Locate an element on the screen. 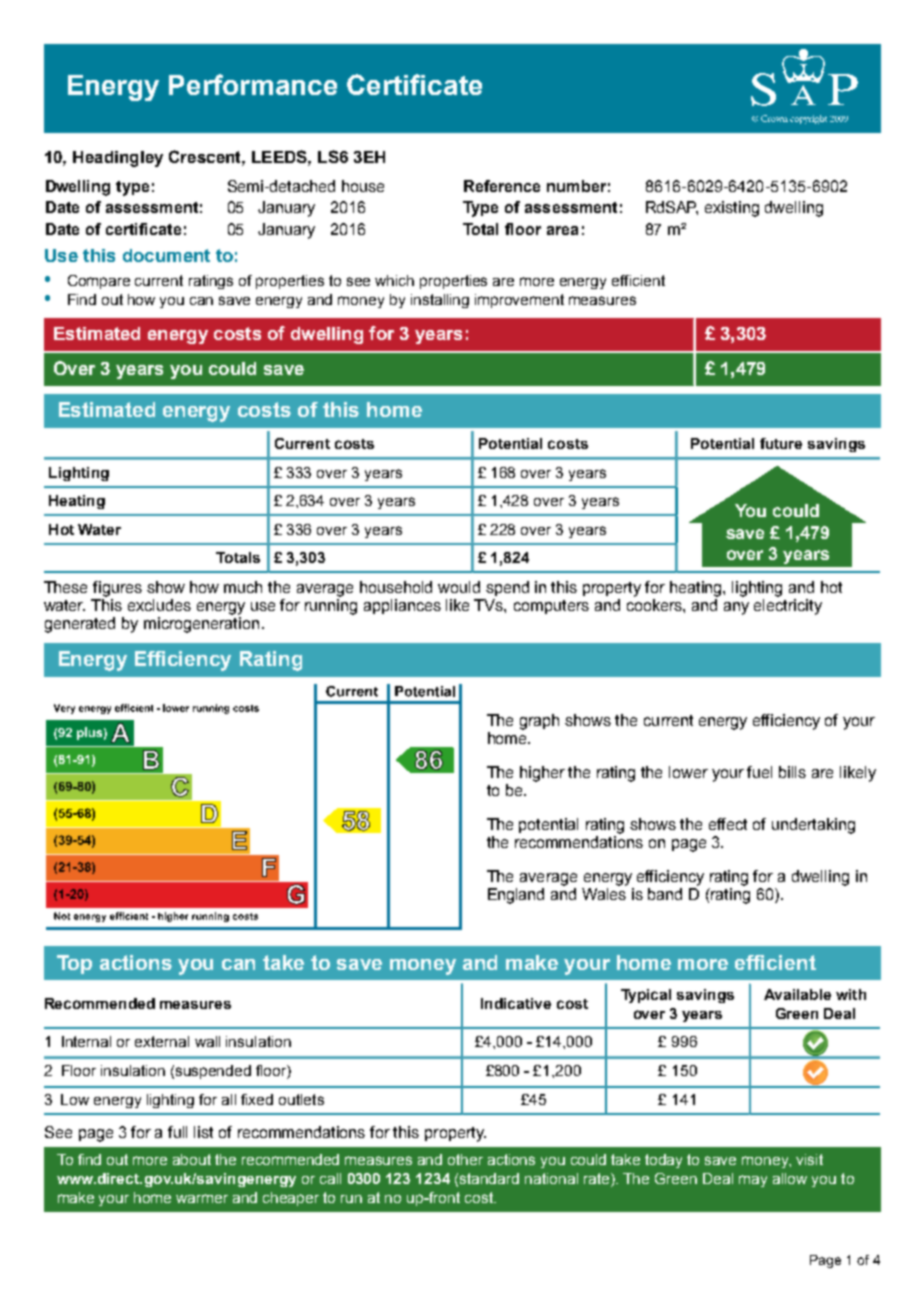  Performance is located at coordinates (253, 84).
